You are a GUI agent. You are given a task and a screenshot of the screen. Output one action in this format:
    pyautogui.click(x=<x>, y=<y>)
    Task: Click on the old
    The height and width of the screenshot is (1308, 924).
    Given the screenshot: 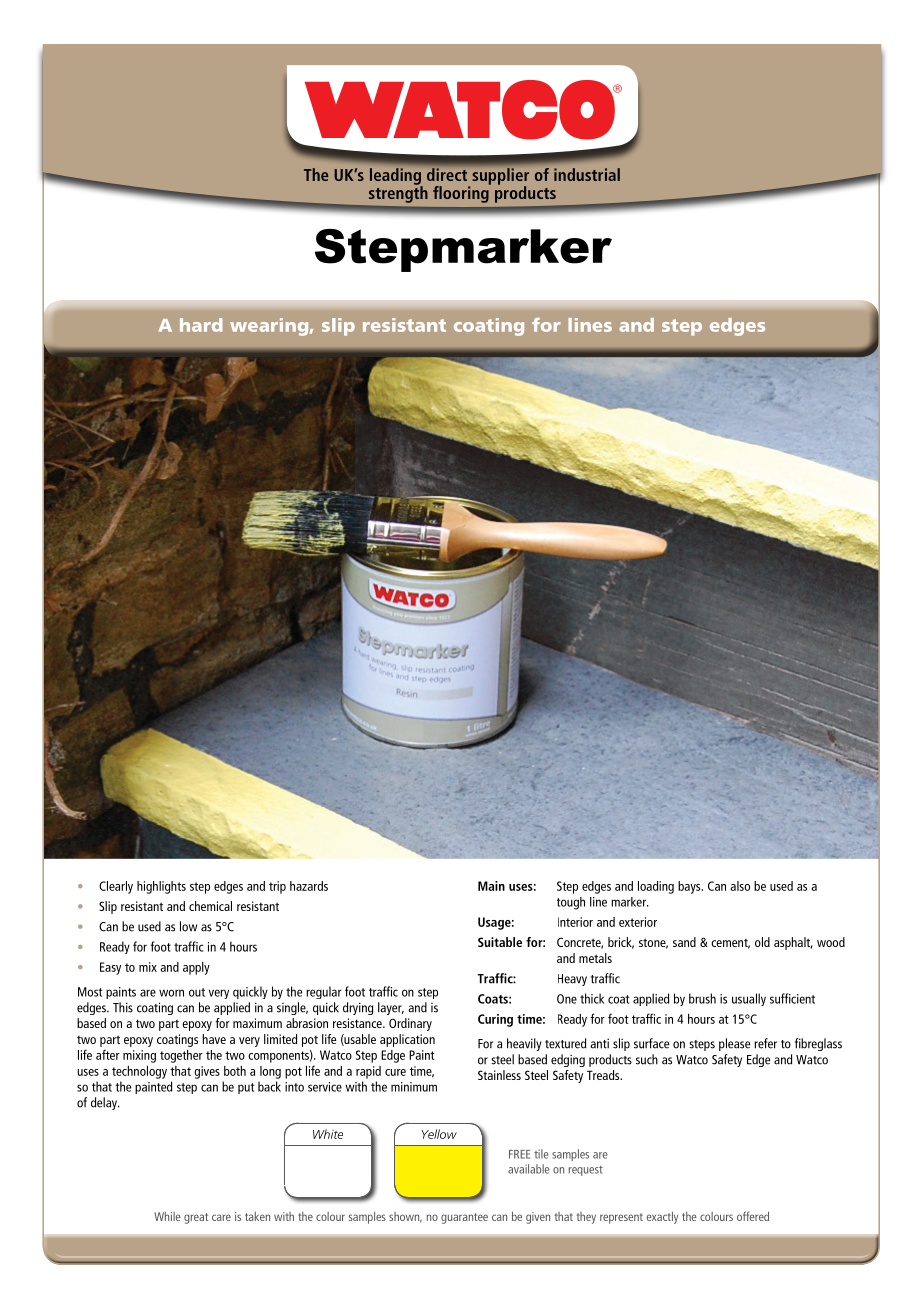 What is the action you would take?
    pyautogui.click(x=762, y=942)
